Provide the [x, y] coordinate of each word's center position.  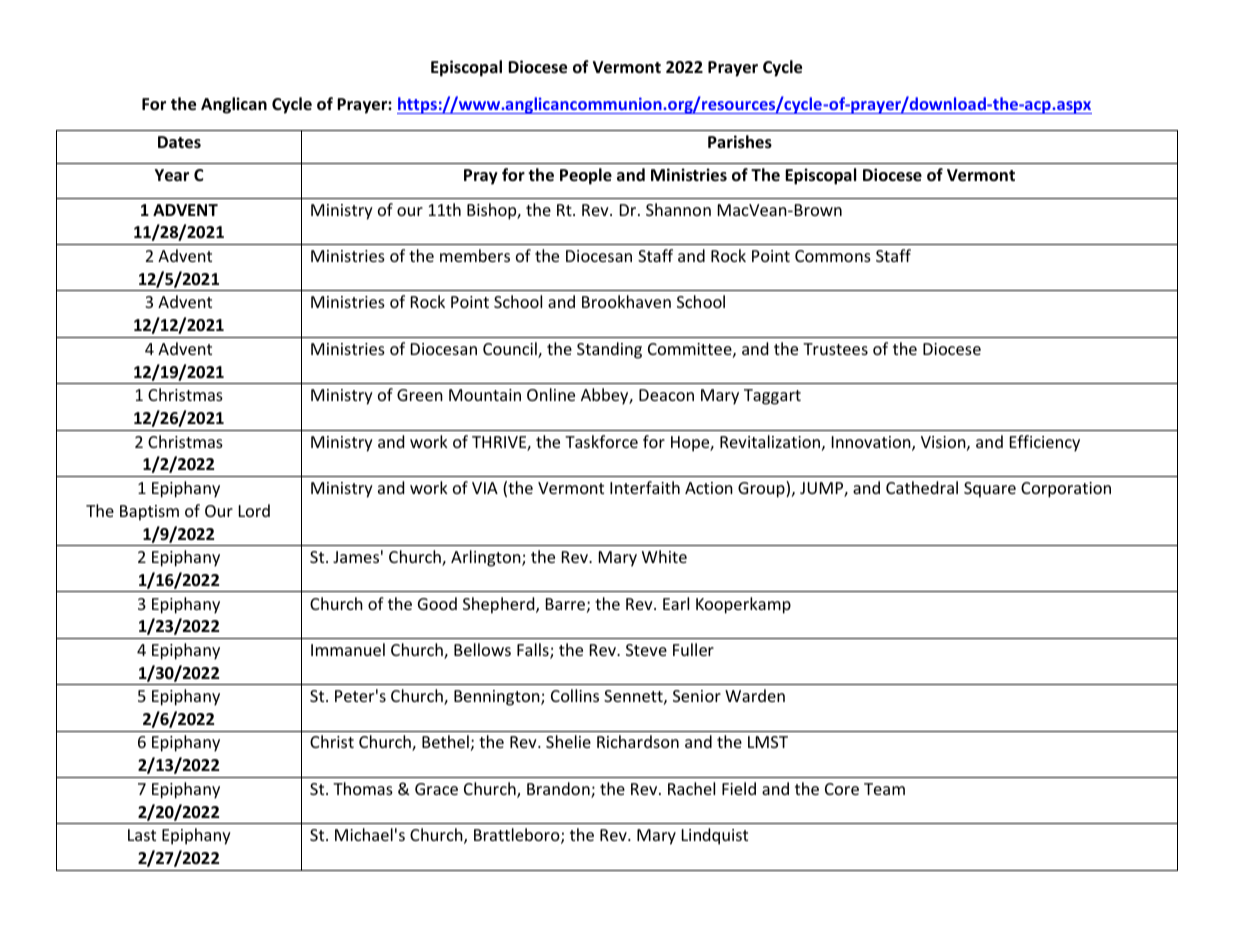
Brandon [559, 790]
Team [884, 789]
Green [420, 395]
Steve [646, 650]
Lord [254, 510]
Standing [609, 350]
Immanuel [348, 649]
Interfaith [645, 487]
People [586, 176]
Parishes [740, 142]
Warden [755, 695]
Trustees [835, 349]
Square [990, 490]
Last [142, 835]
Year [172, 175]
